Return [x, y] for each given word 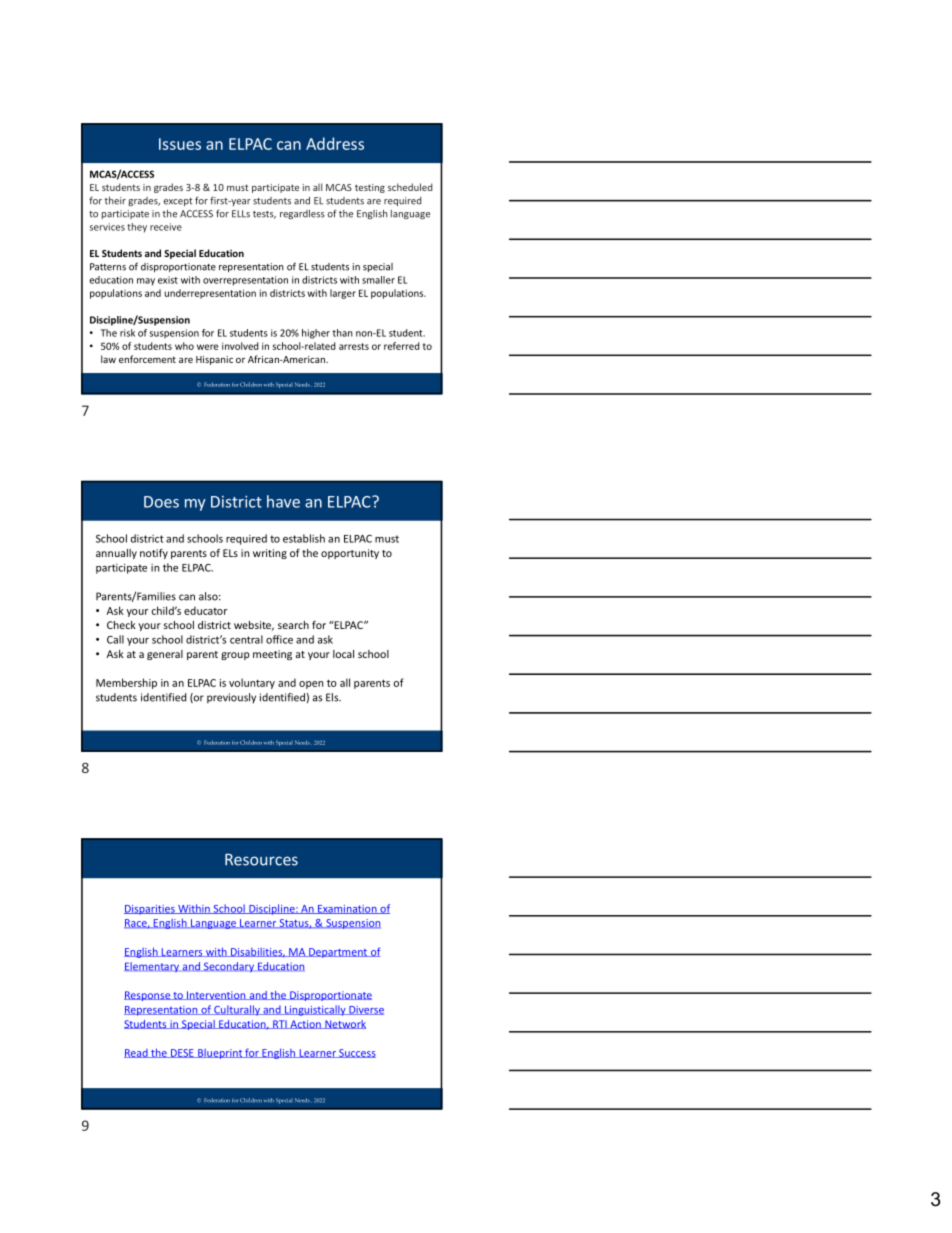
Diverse [365, 1010]
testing [370, 188]
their [115, 201]
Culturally [237, 1010]
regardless [302, 214]
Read [137, 1053]
